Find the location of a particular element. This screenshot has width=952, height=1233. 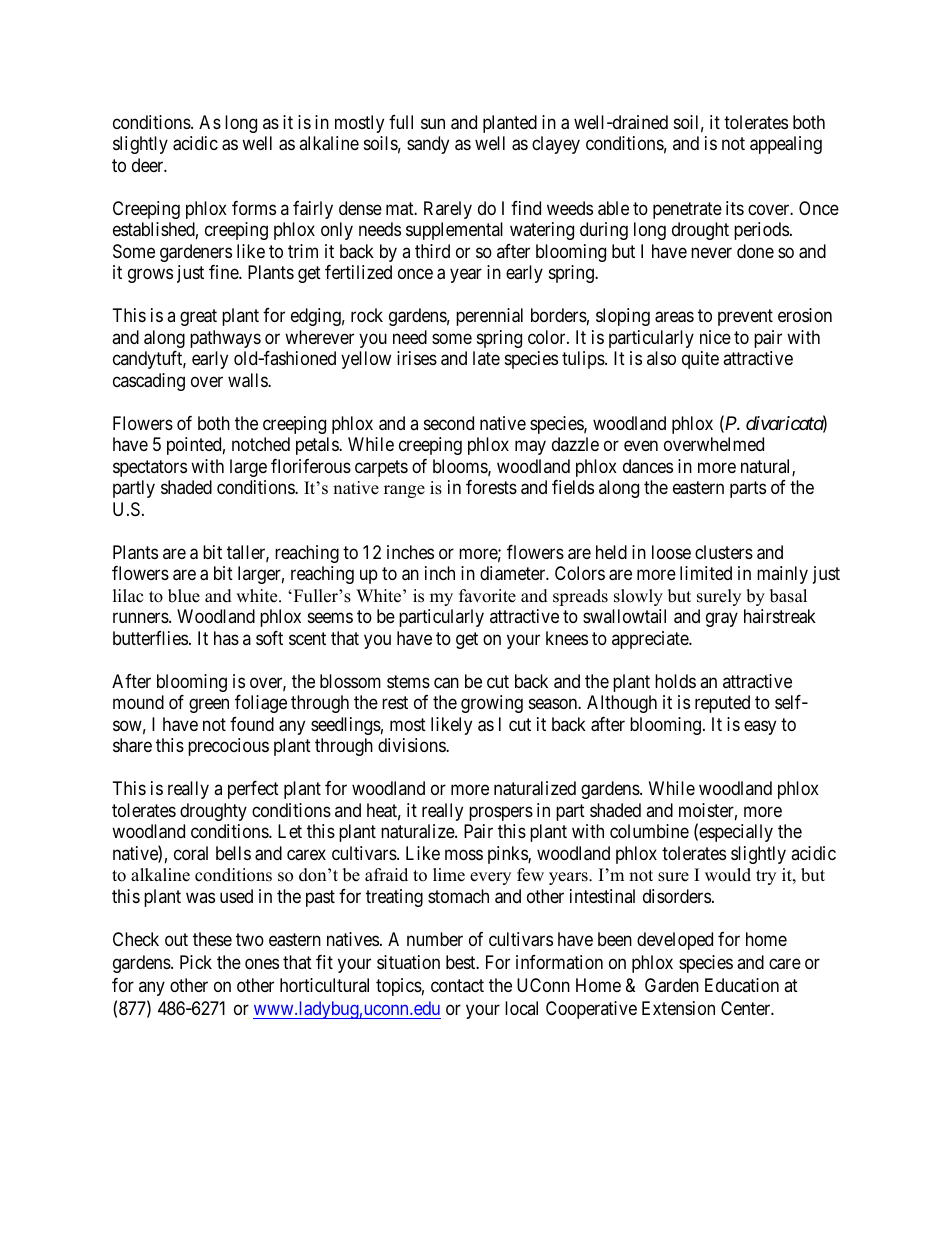

Pick is located at coordinates (196, 962).
